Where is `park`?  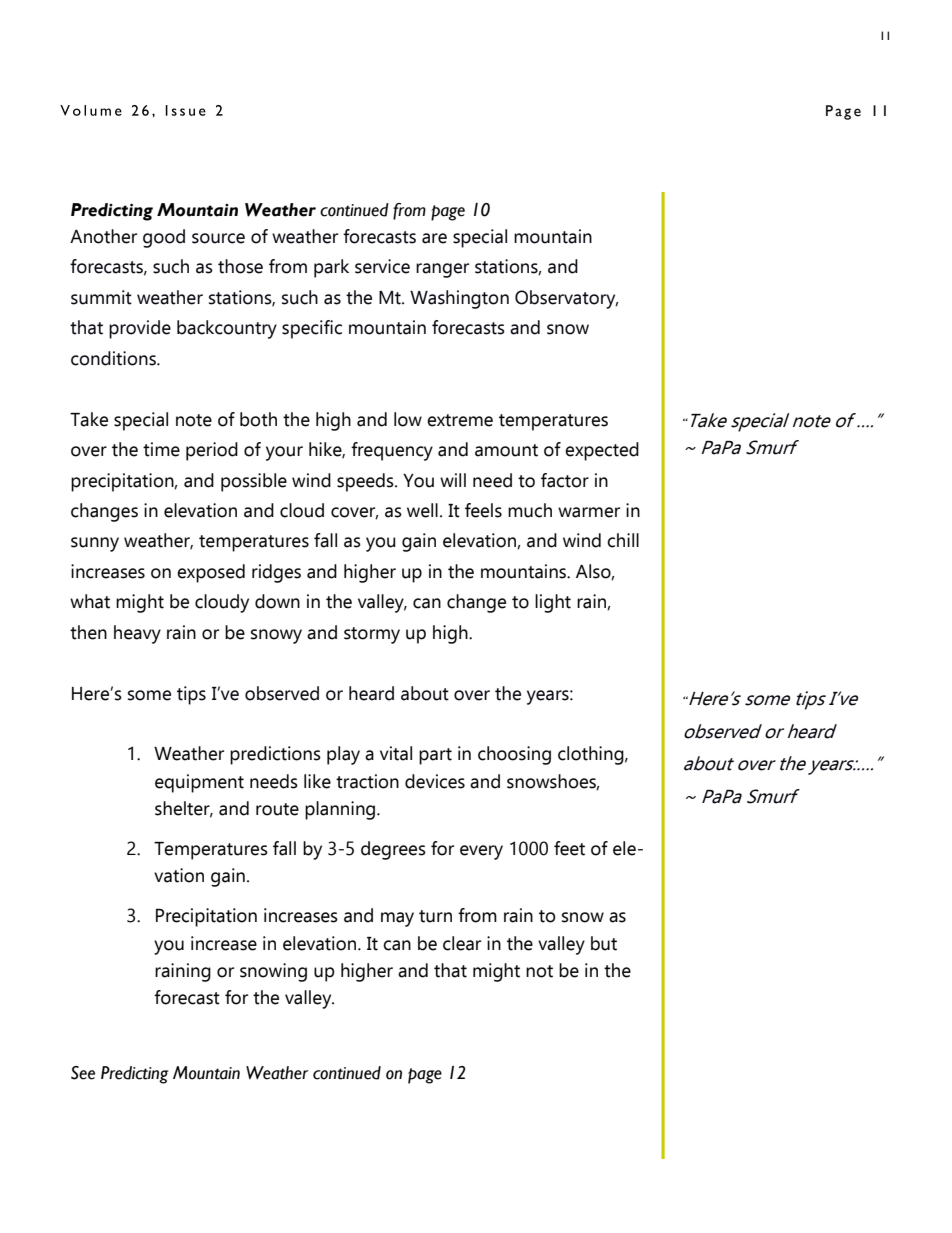 park is located at coordinates (331, 268).
